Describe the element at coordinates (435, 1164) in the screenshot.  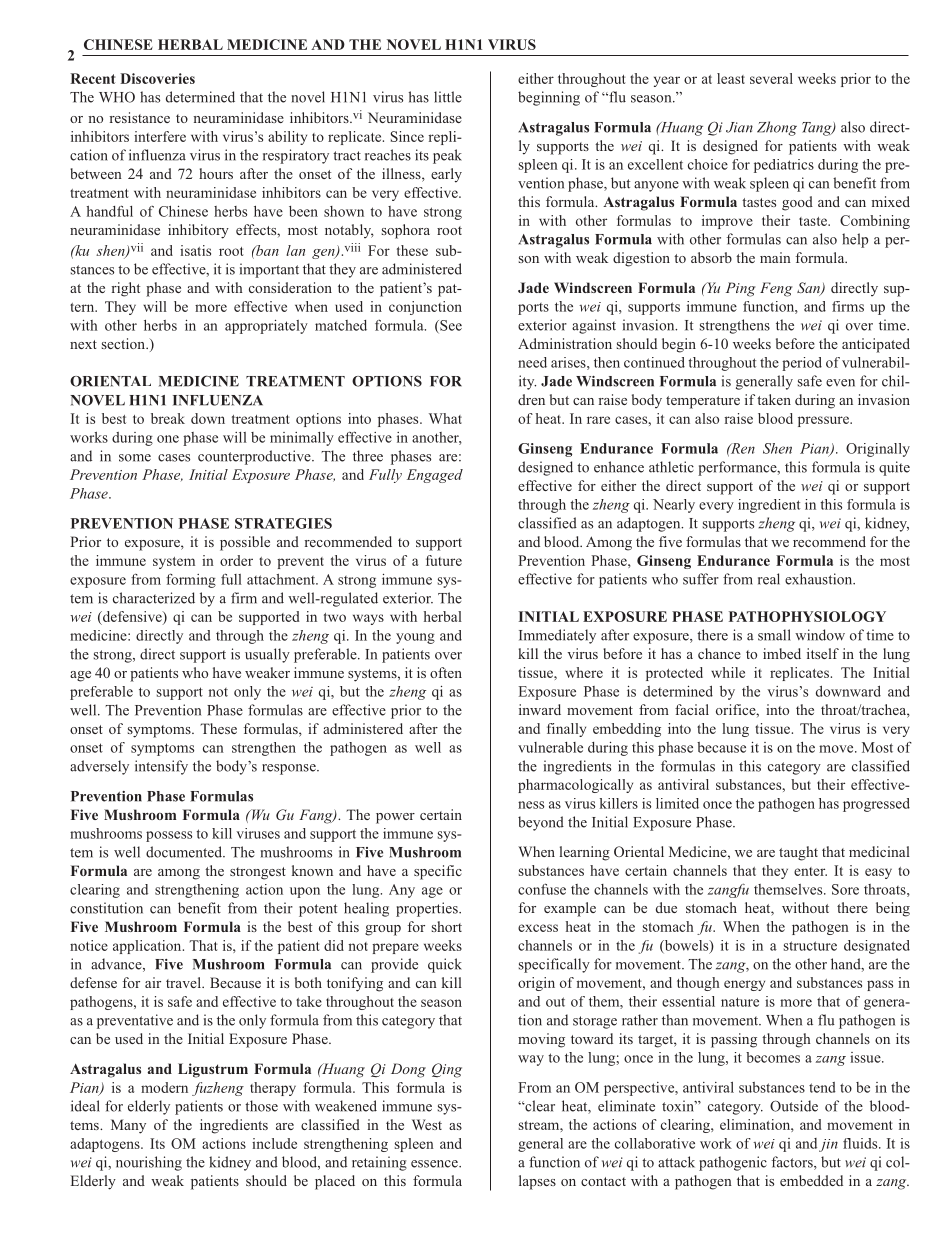
I see `essence` at that location.
